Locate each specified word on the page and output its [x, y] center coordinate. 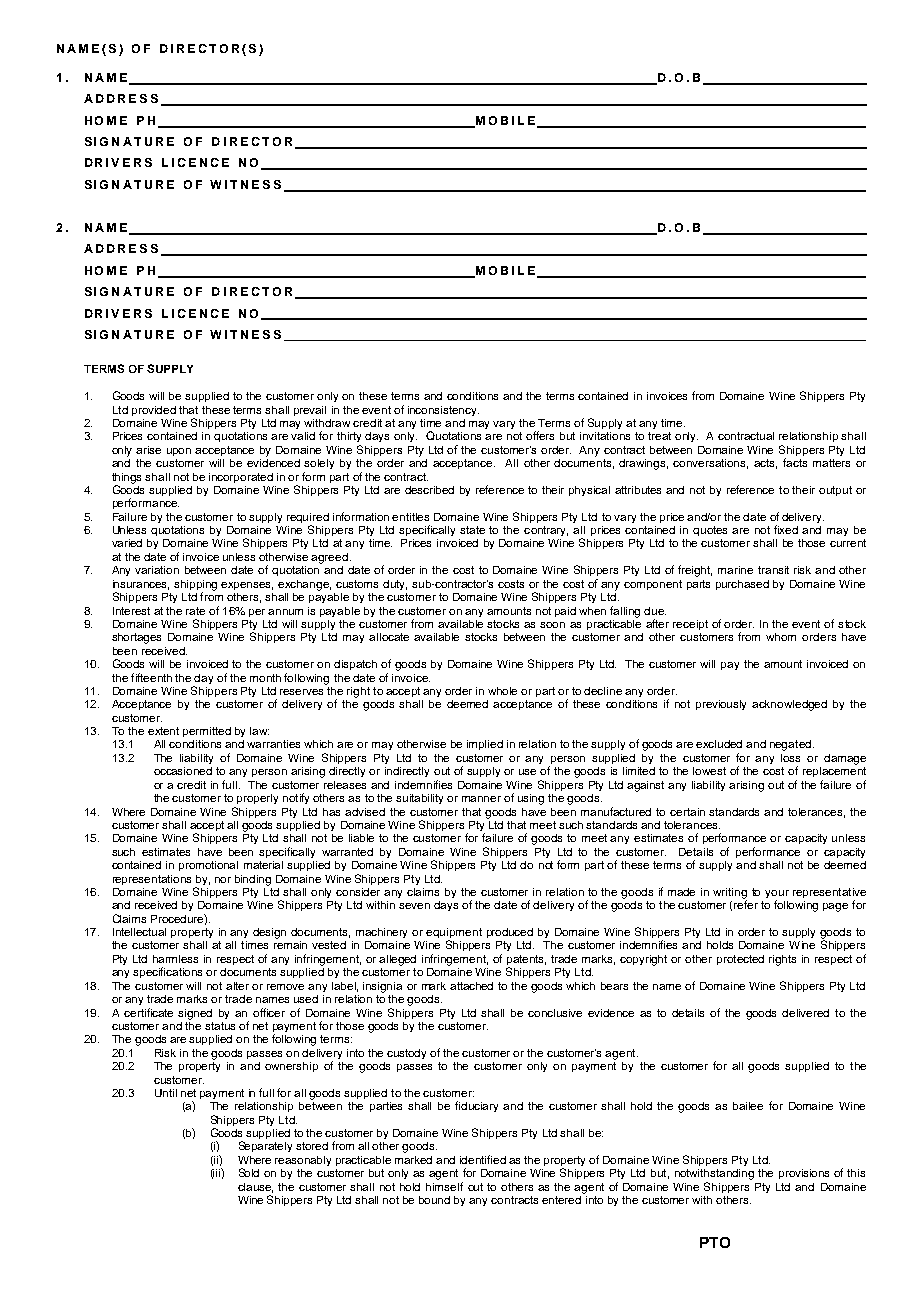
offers [540, 435]
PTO [715, 1242]
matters [831, 463]
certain [687, 812]
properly [257, 799]
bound [434, 1200]
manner [481, 799]
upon [179, 452]
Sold [249, 1172]
